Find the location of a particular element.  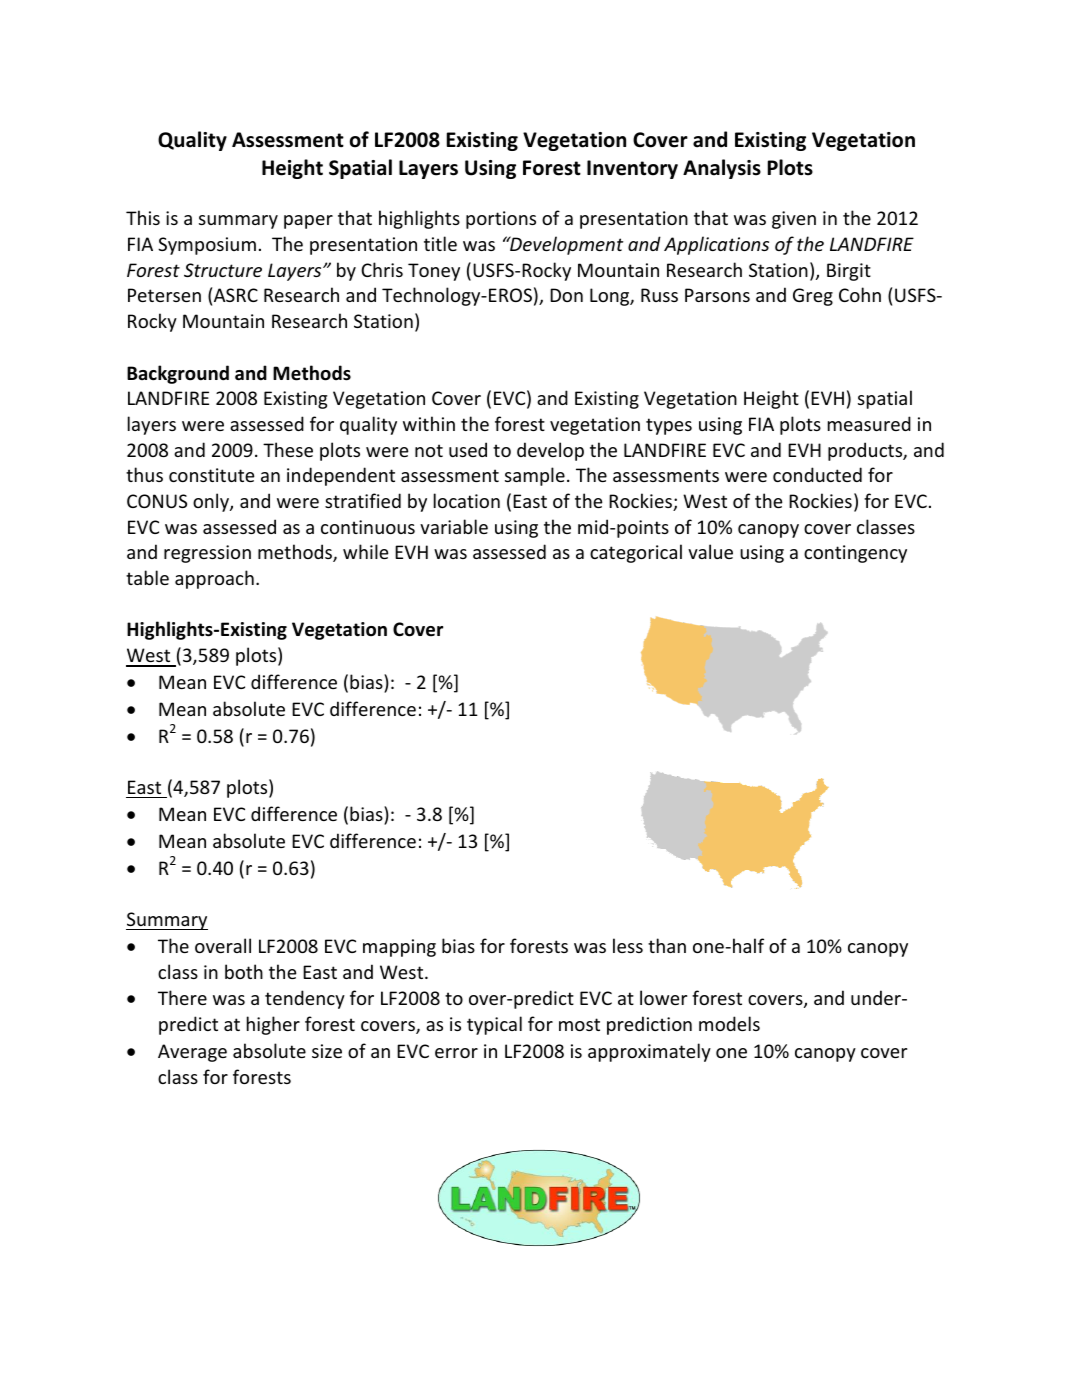

typical is located at coordinates (494, 1025).
